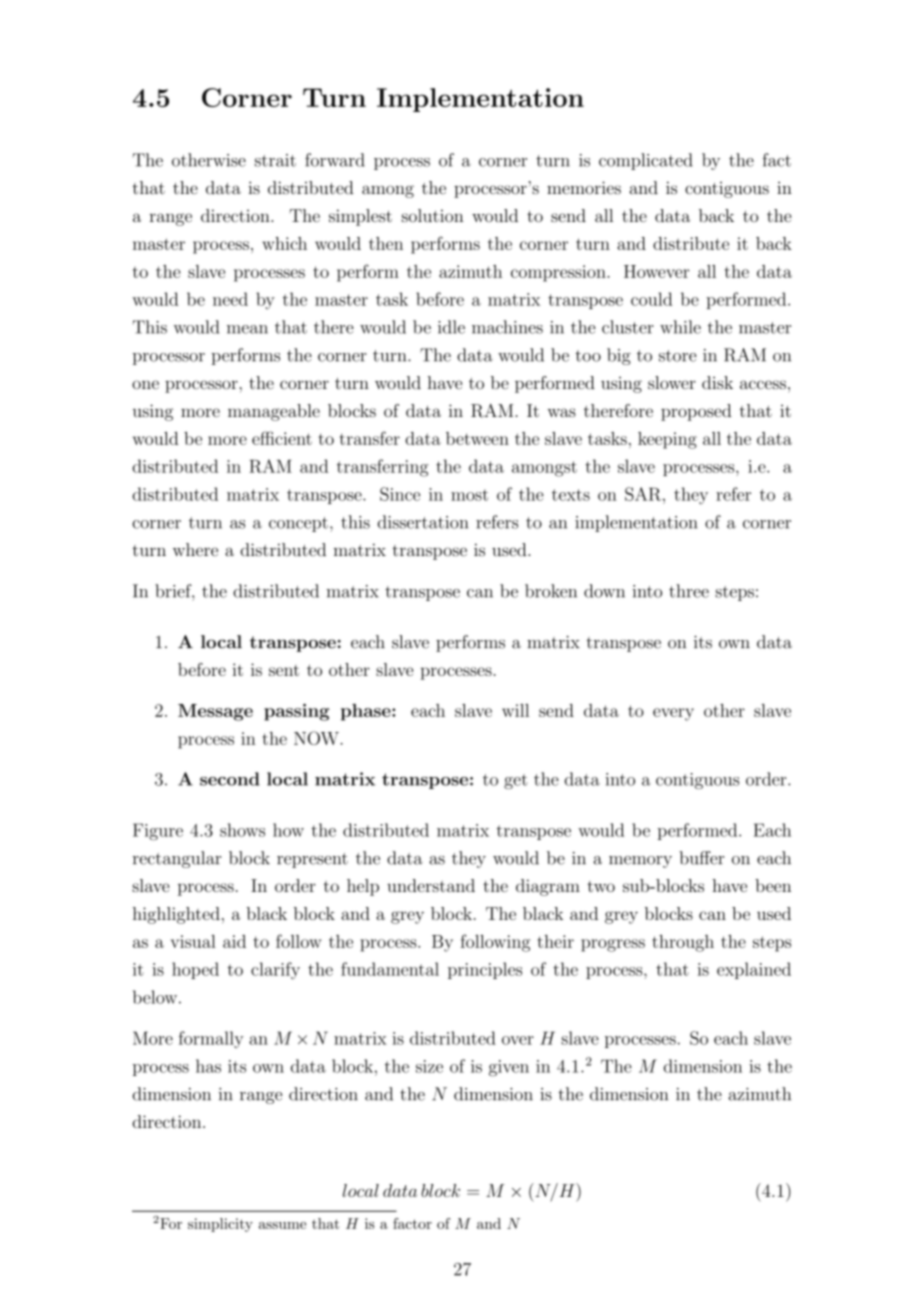 The height and width of the page is (1308, 924). What do you see at coordinates (477, 438) in the page?
I see `between` at bounding box center [477, 438].
